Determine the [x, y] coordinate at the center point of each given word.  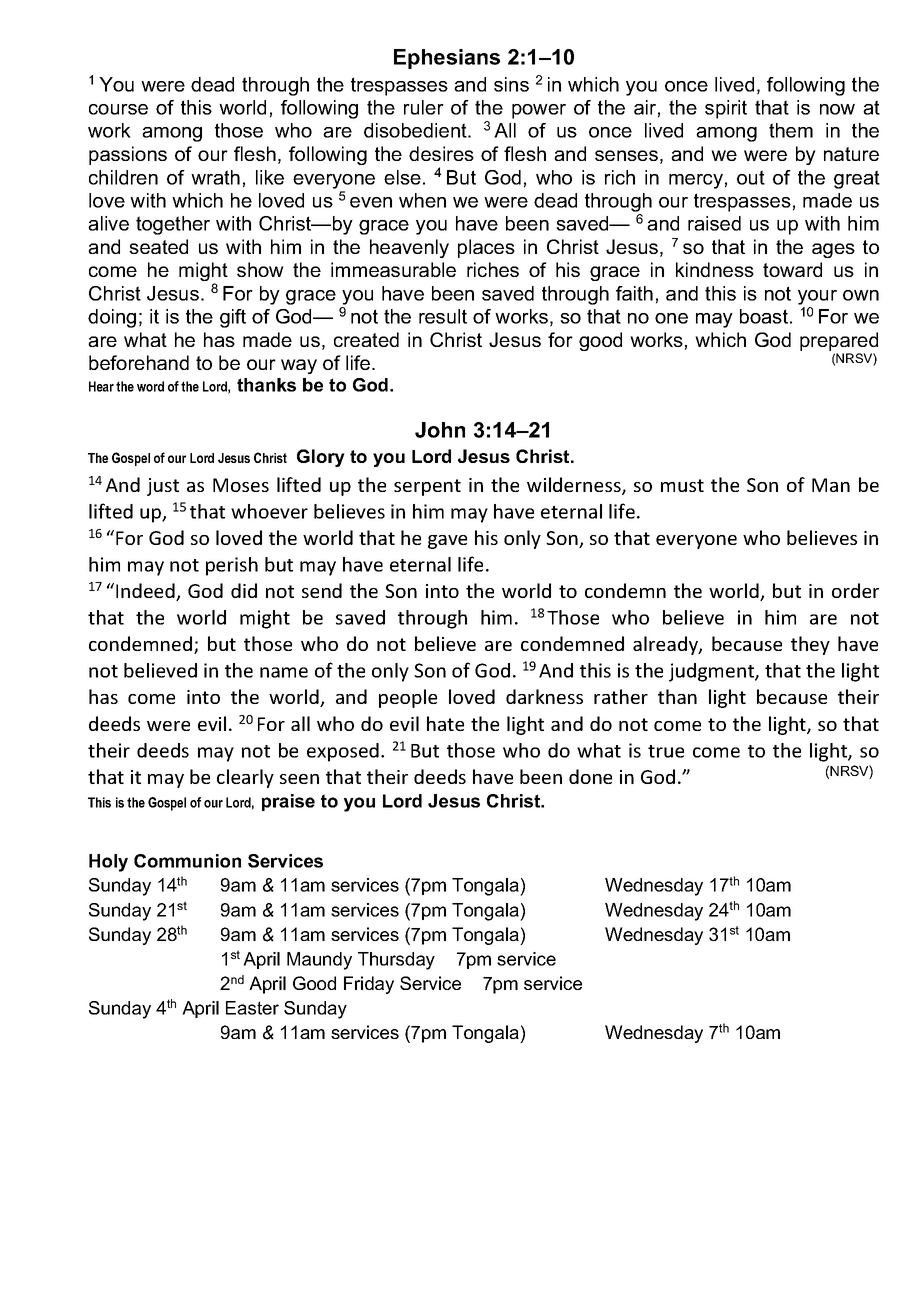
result [443, 316]
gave [447, 542]
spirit [726, 109]
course [118, 109]
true [666, 751]
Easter [252, 1008]
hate [445, 723]
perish [232, 566]
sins [511, 84]
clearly [245, 778]
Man [831, 485]
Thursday [396, 961]
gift [233, 318]
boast [764, 316]
